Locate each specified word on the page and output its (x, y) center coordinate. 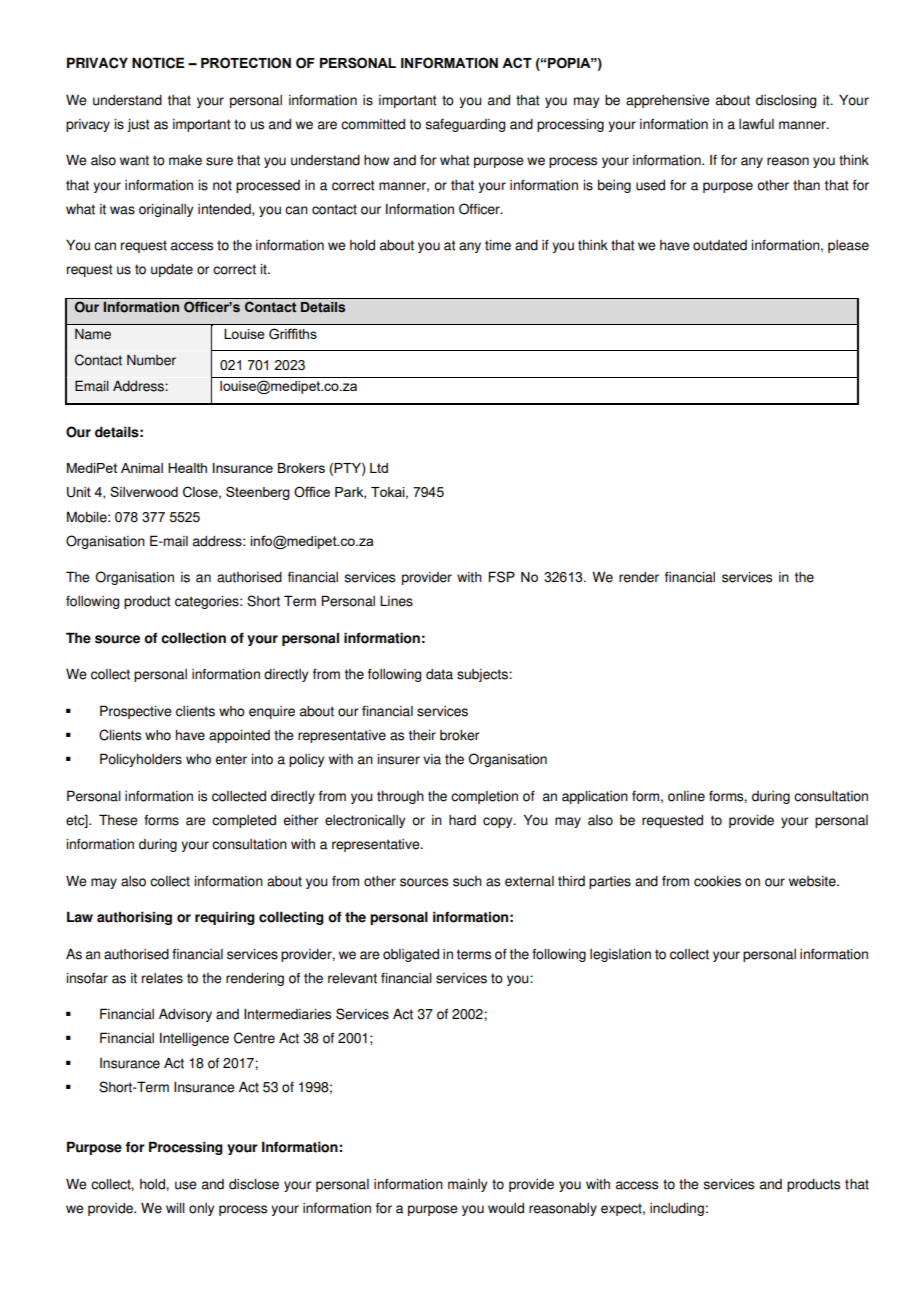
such (467, 881)
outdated (720, 245)
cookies (717, 881)
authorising (134, 918)
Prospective (136, 712)
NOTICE (158, 63)
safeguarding (465, 125)
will (175, 1208)
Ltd (379, 468)
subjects (483, 675)
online (686, 796)
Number (151, 360)
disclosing (786, 101)
